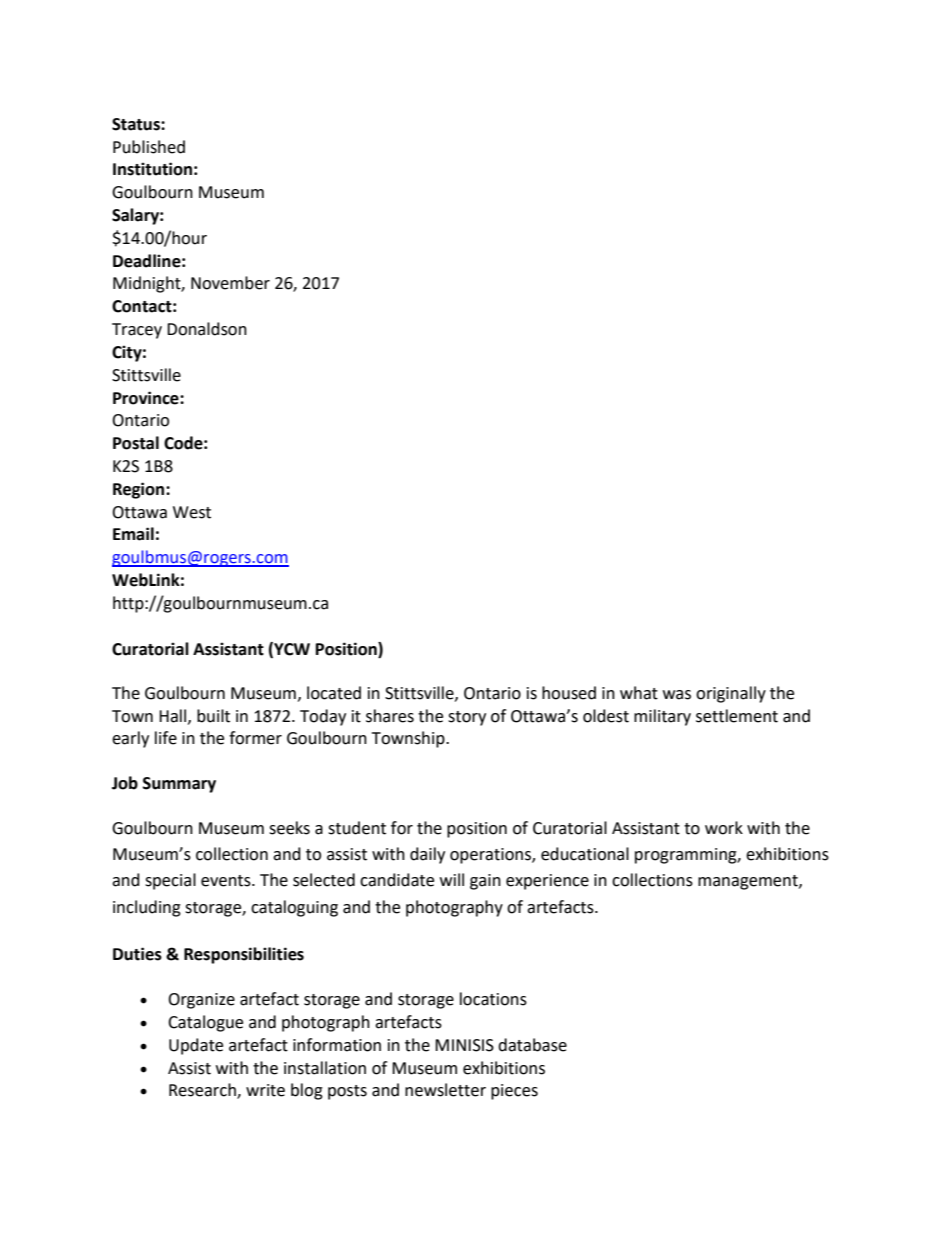  Describe the element at coordinates (230, 283) in the screenshot. I see `November` at that location.
